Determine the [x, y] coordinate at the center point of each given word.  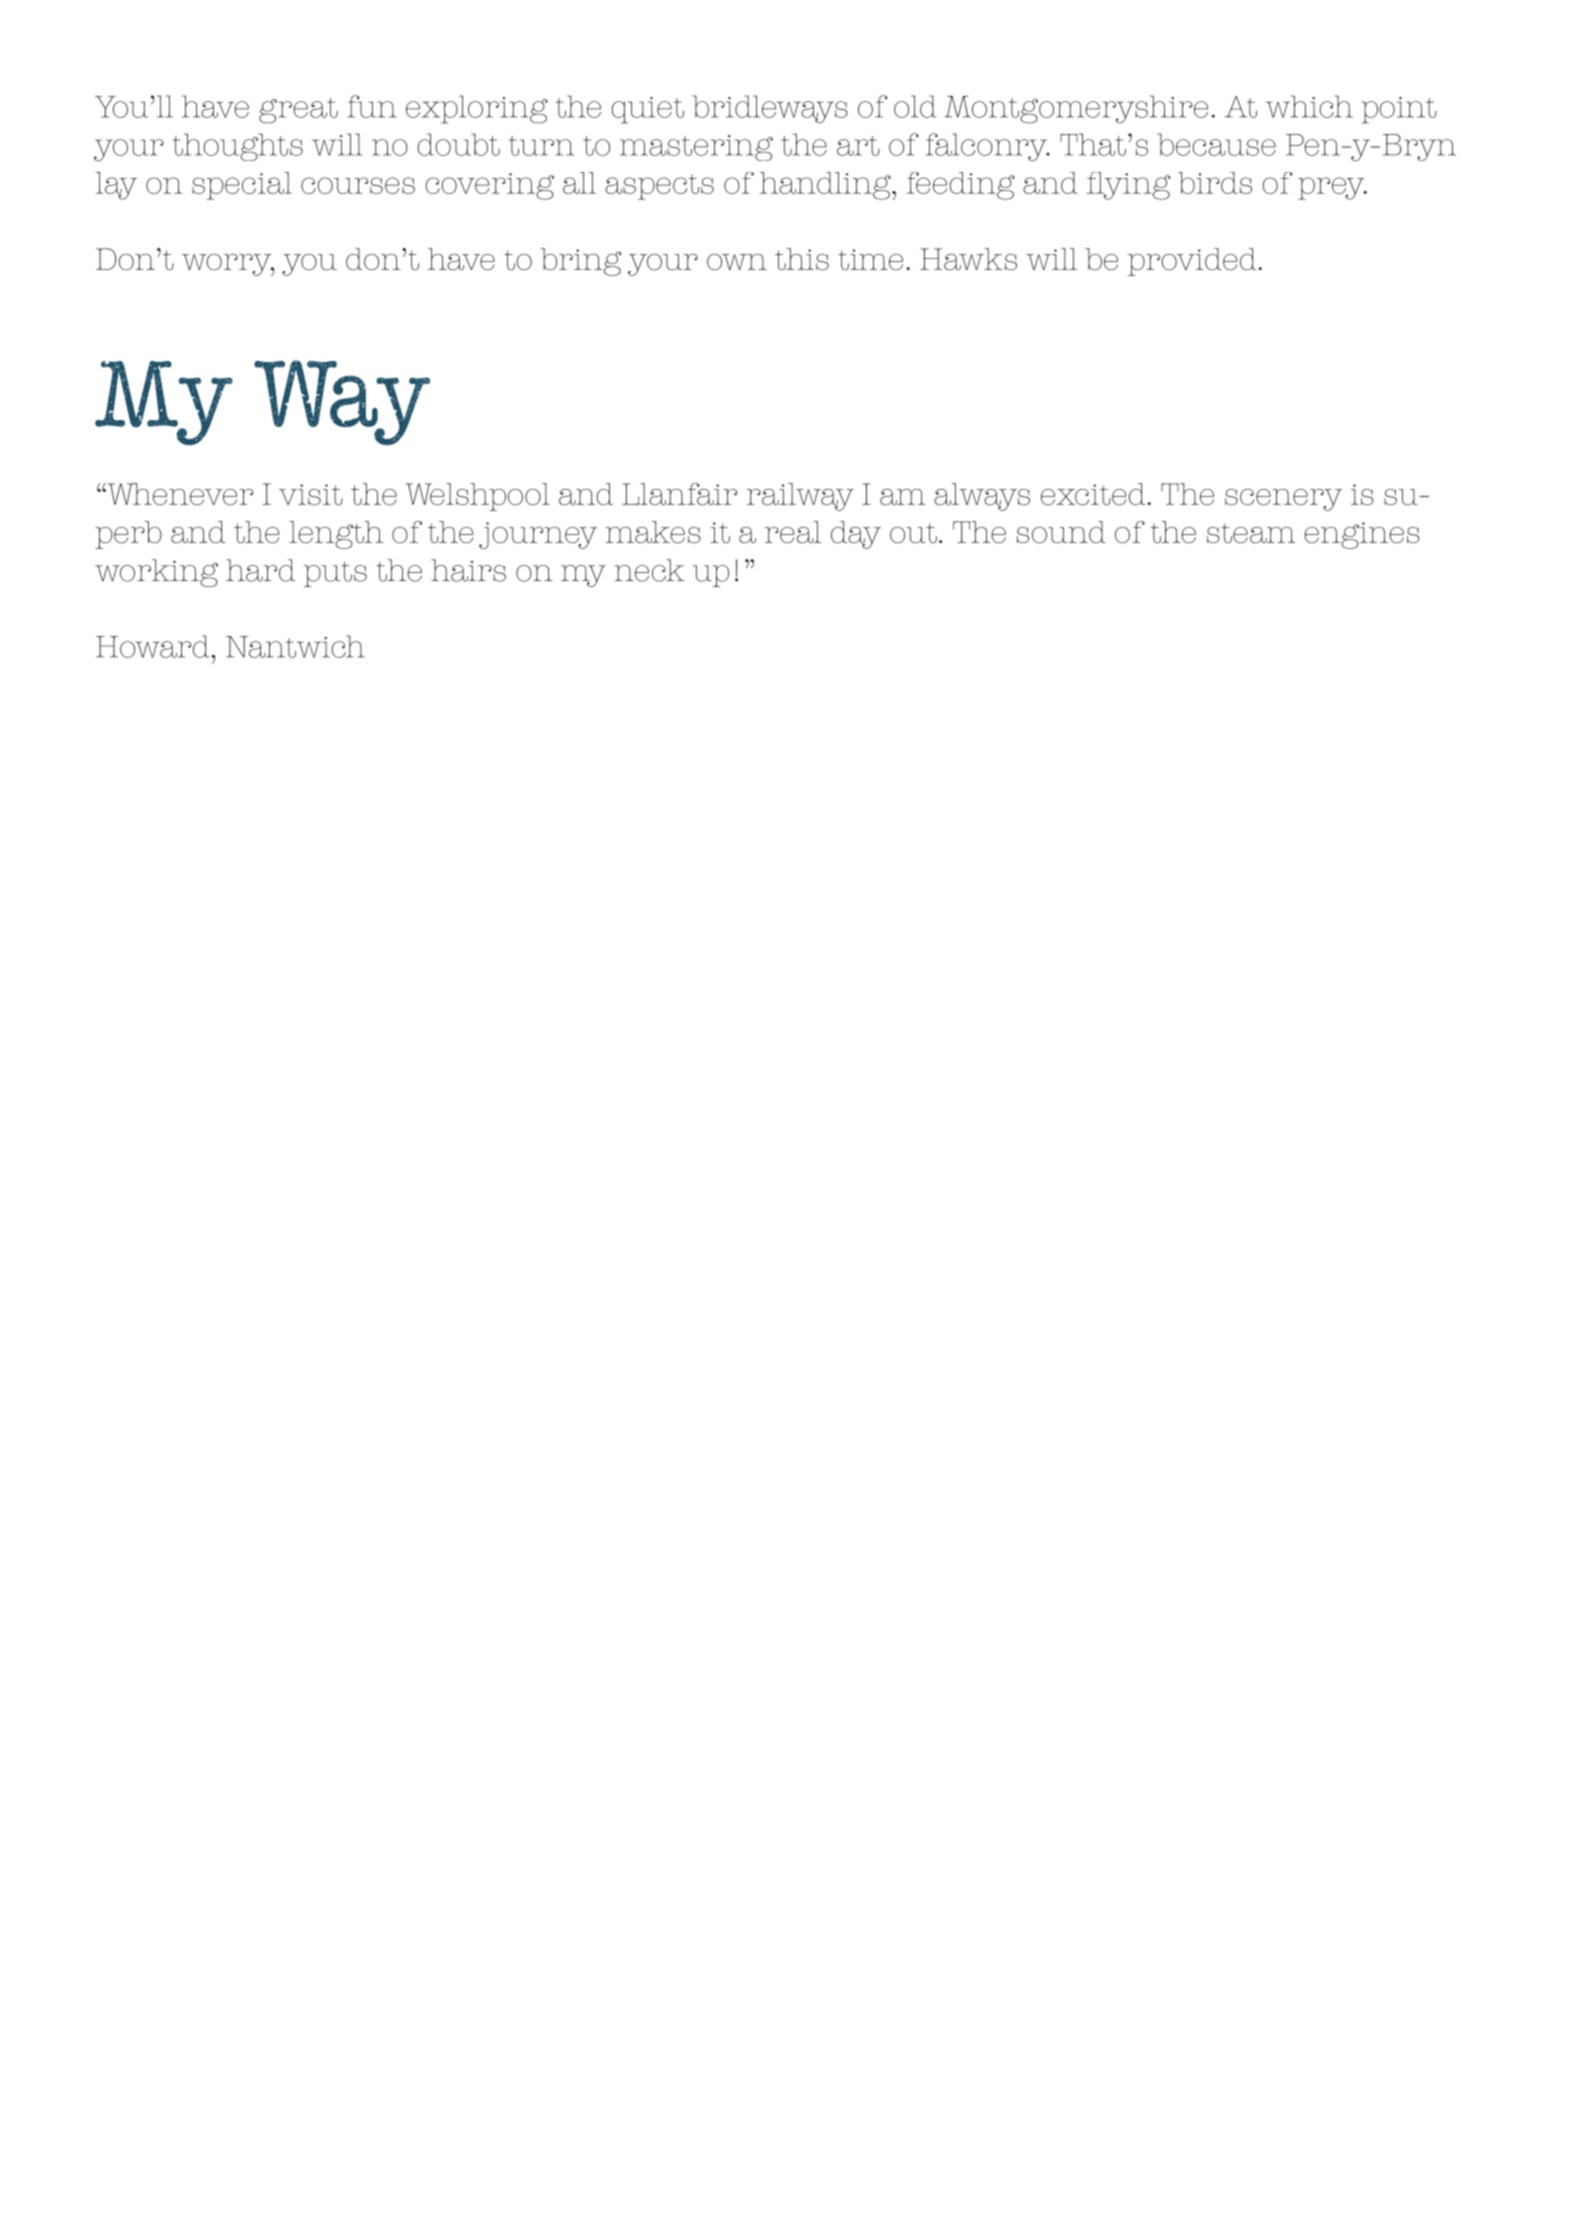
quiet [647, 110]
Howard [154, 646]
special [242, 186]
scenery [1283, 500]
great [298, 111]
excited [1094, 494]
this [802, 259]
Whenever [179, 494]
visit [311, 494]
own [737, 262]
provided [1193, 262]
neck [649, 570]
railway [800, 497]
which [1309, 106]
